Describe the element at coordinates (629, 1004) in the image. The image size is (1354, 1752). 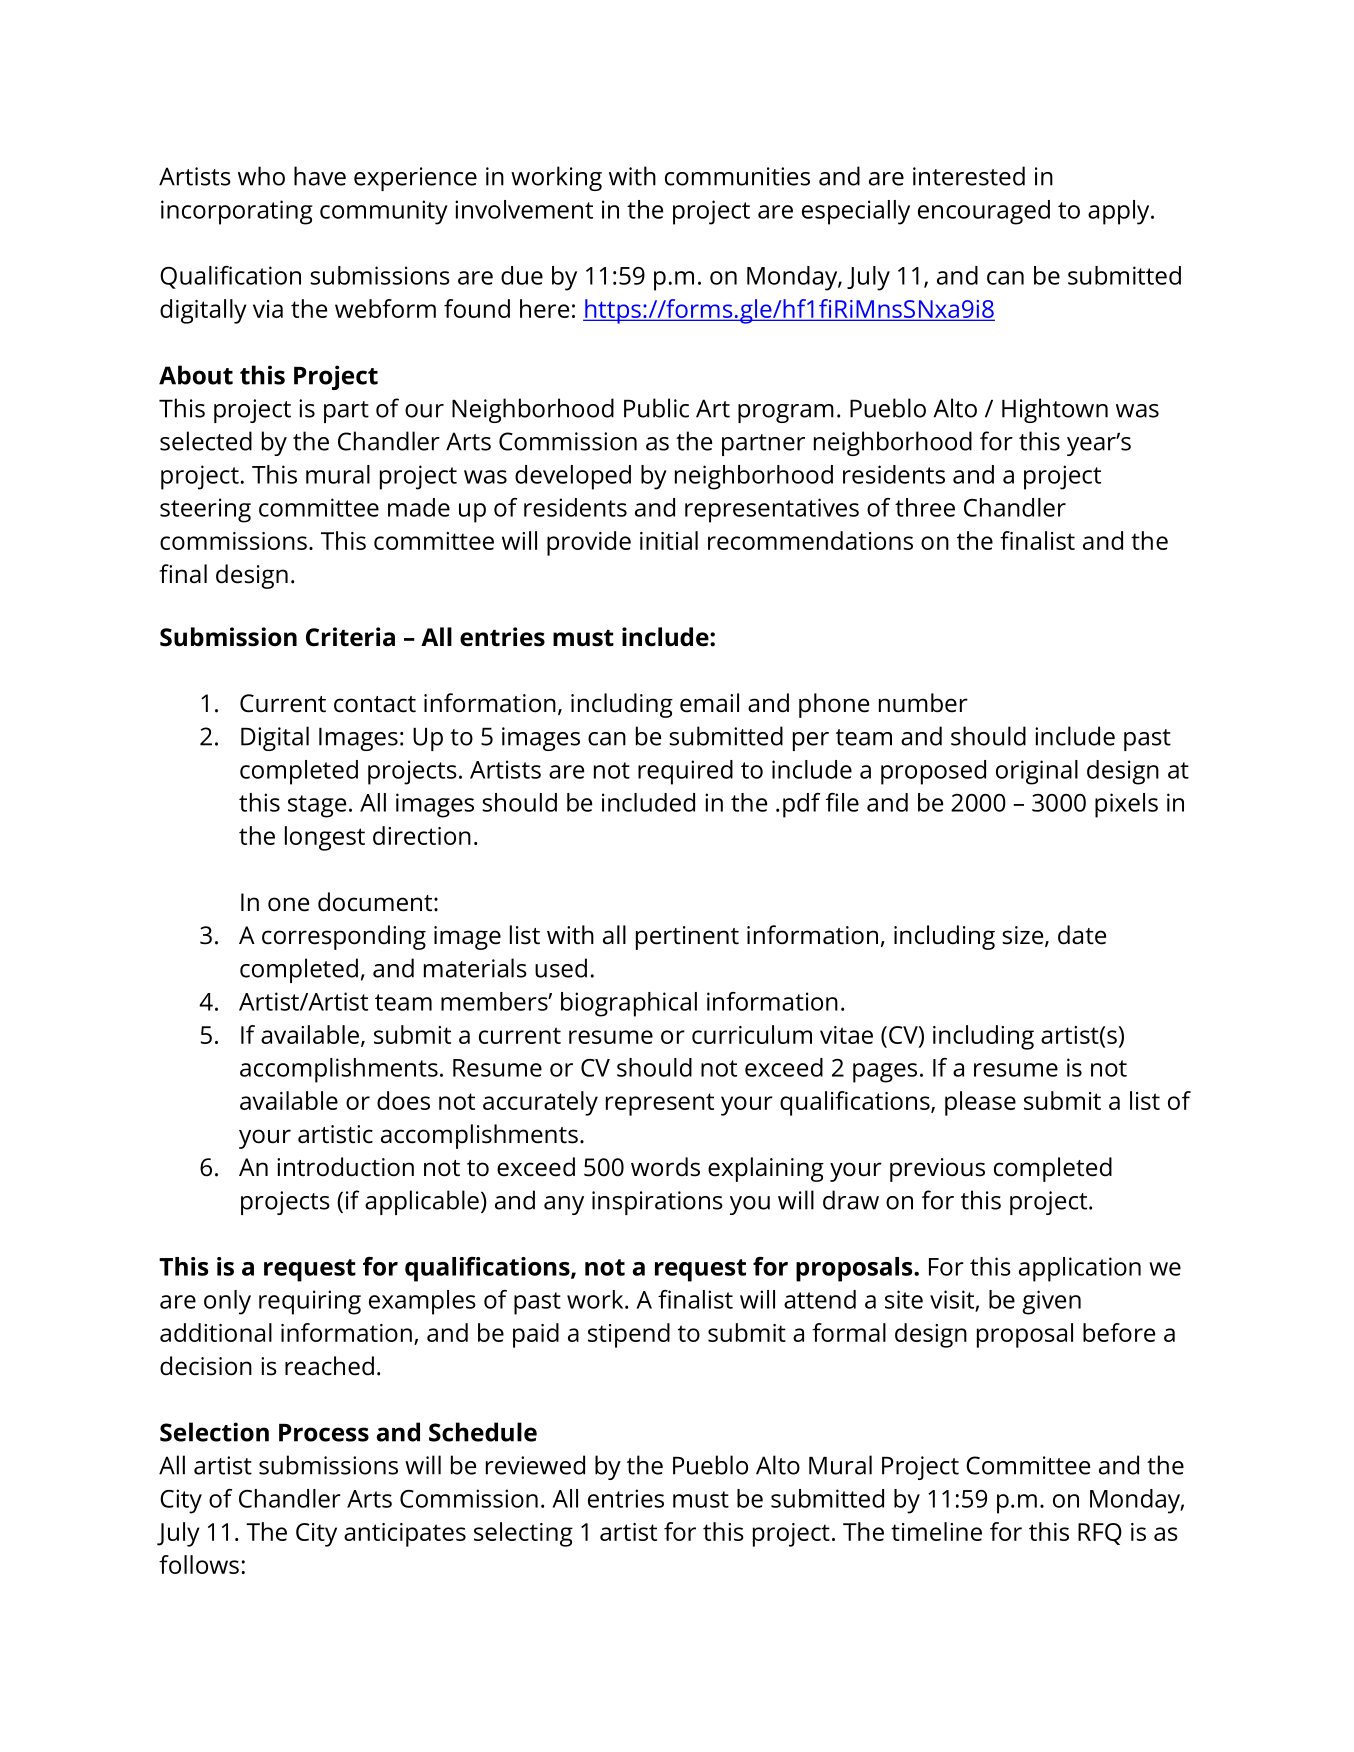
I see `biographical` at that location.
